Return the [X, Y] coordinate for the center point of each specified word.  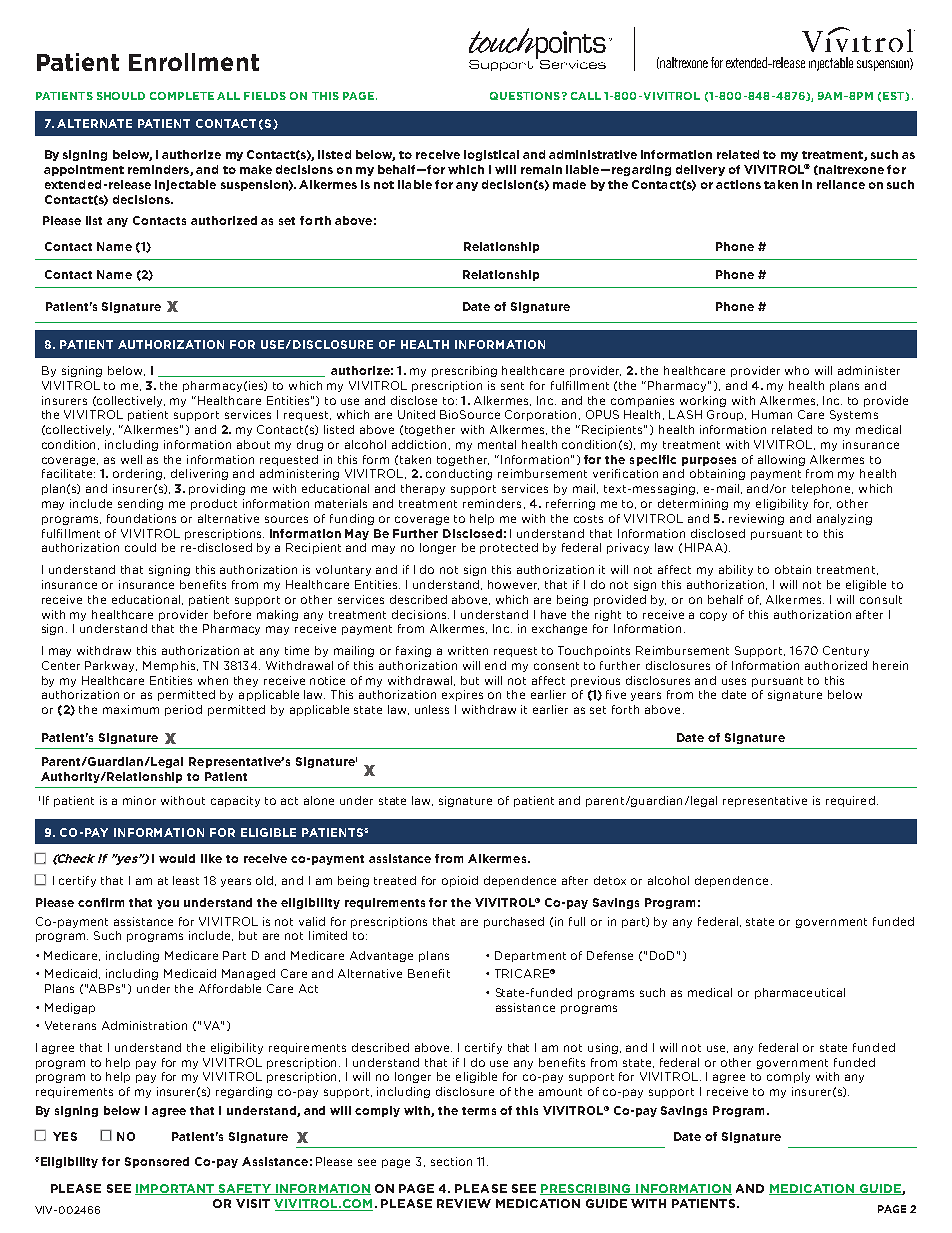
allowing [781, 460]
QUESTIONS [525, 96]
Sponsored [157, 1162]
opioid [460, 881]
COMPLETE [182, 96]
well [131, 459]
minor [139, 800]
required [850, 801]
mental [497, 444]
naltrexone [850, 170]
